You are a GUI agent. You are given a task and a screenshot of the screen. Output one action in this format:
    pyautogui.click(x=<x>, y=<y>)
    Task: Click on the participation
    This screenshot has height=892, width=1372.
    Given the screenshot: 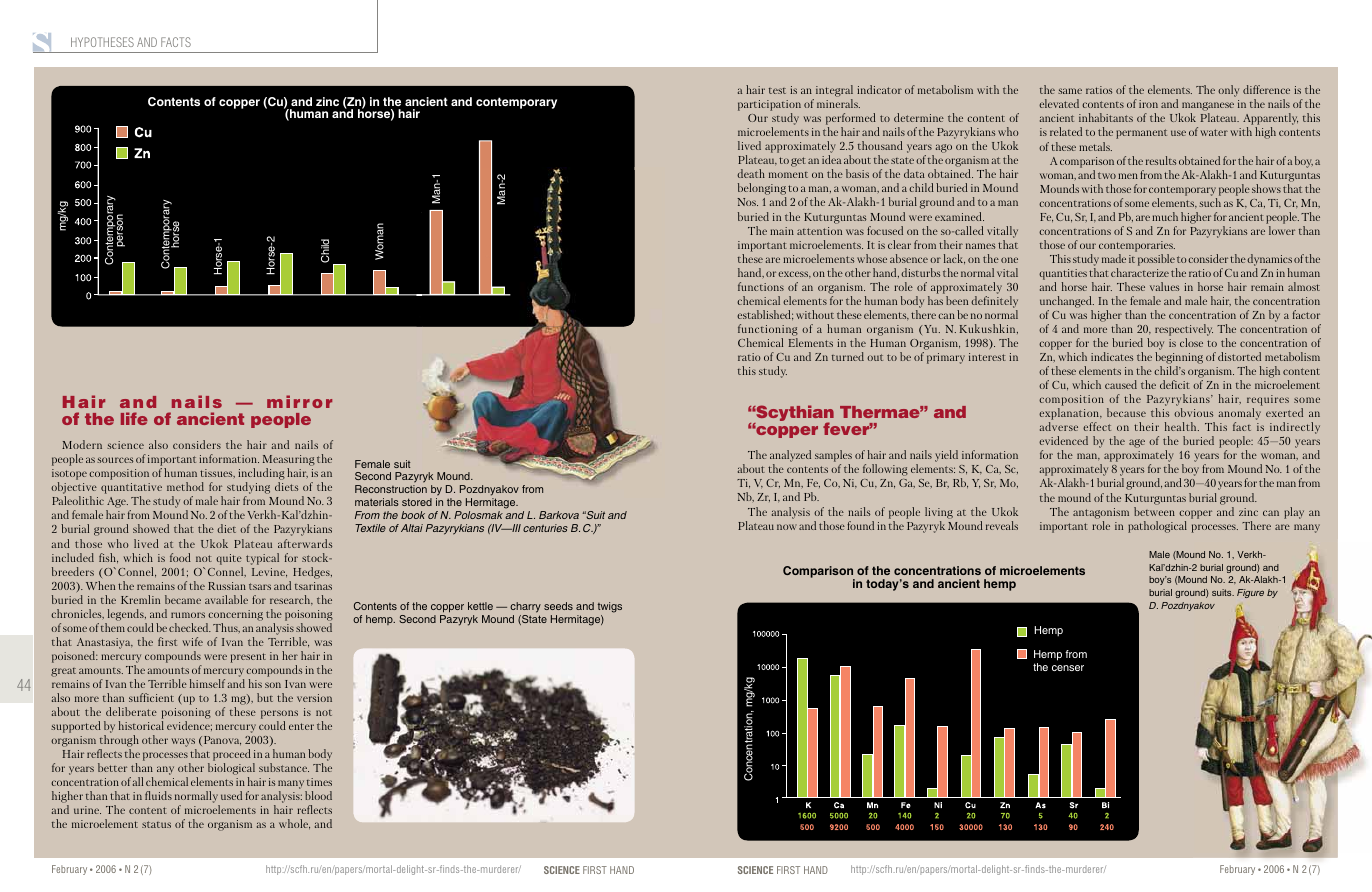 What is the action you would take?
    pyautogui.click(x=769, y=107)
